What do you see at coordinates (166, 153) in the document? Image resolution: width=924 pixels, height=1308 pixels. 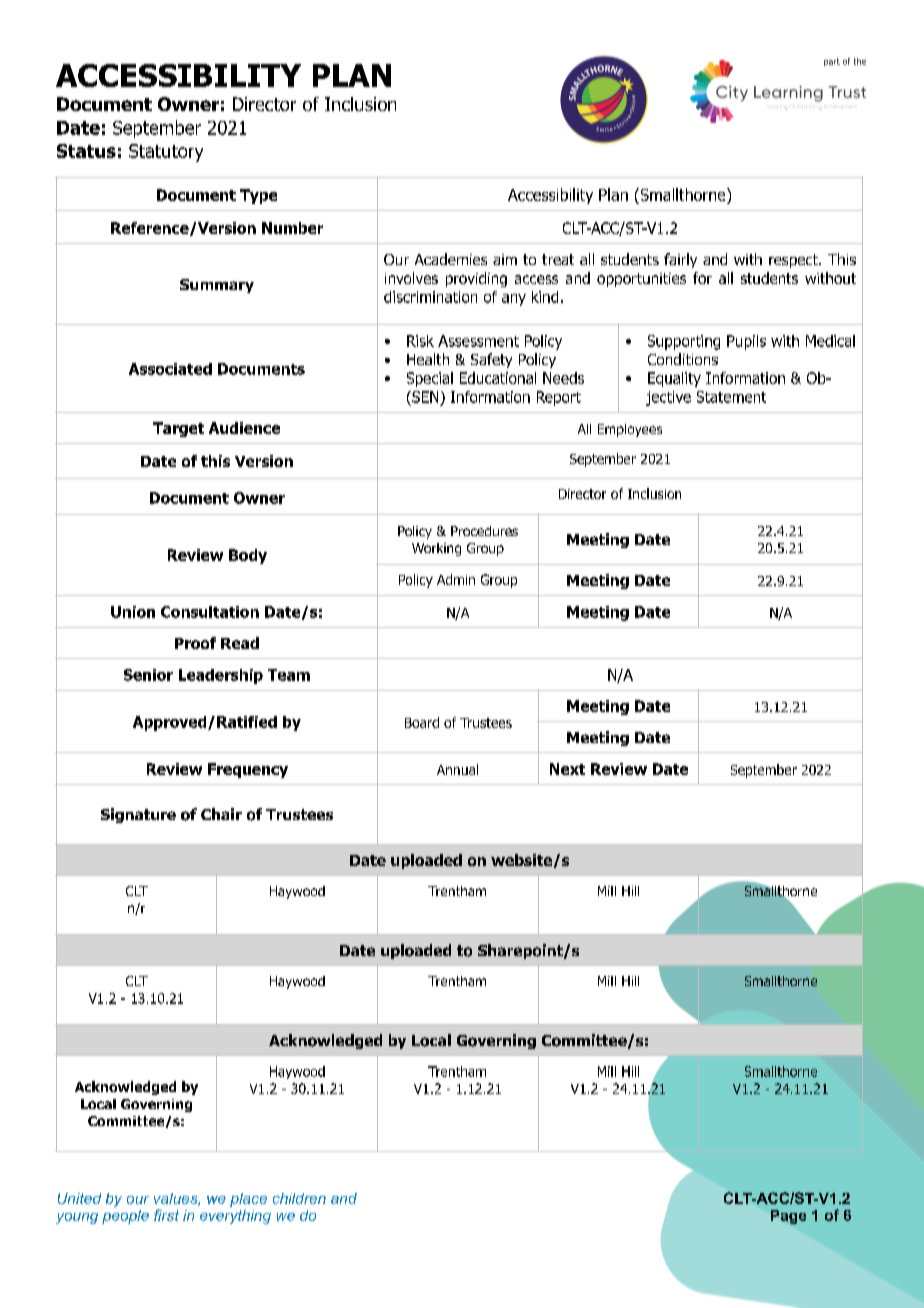 I see `Statutory` at bounding box center [166, 153].
